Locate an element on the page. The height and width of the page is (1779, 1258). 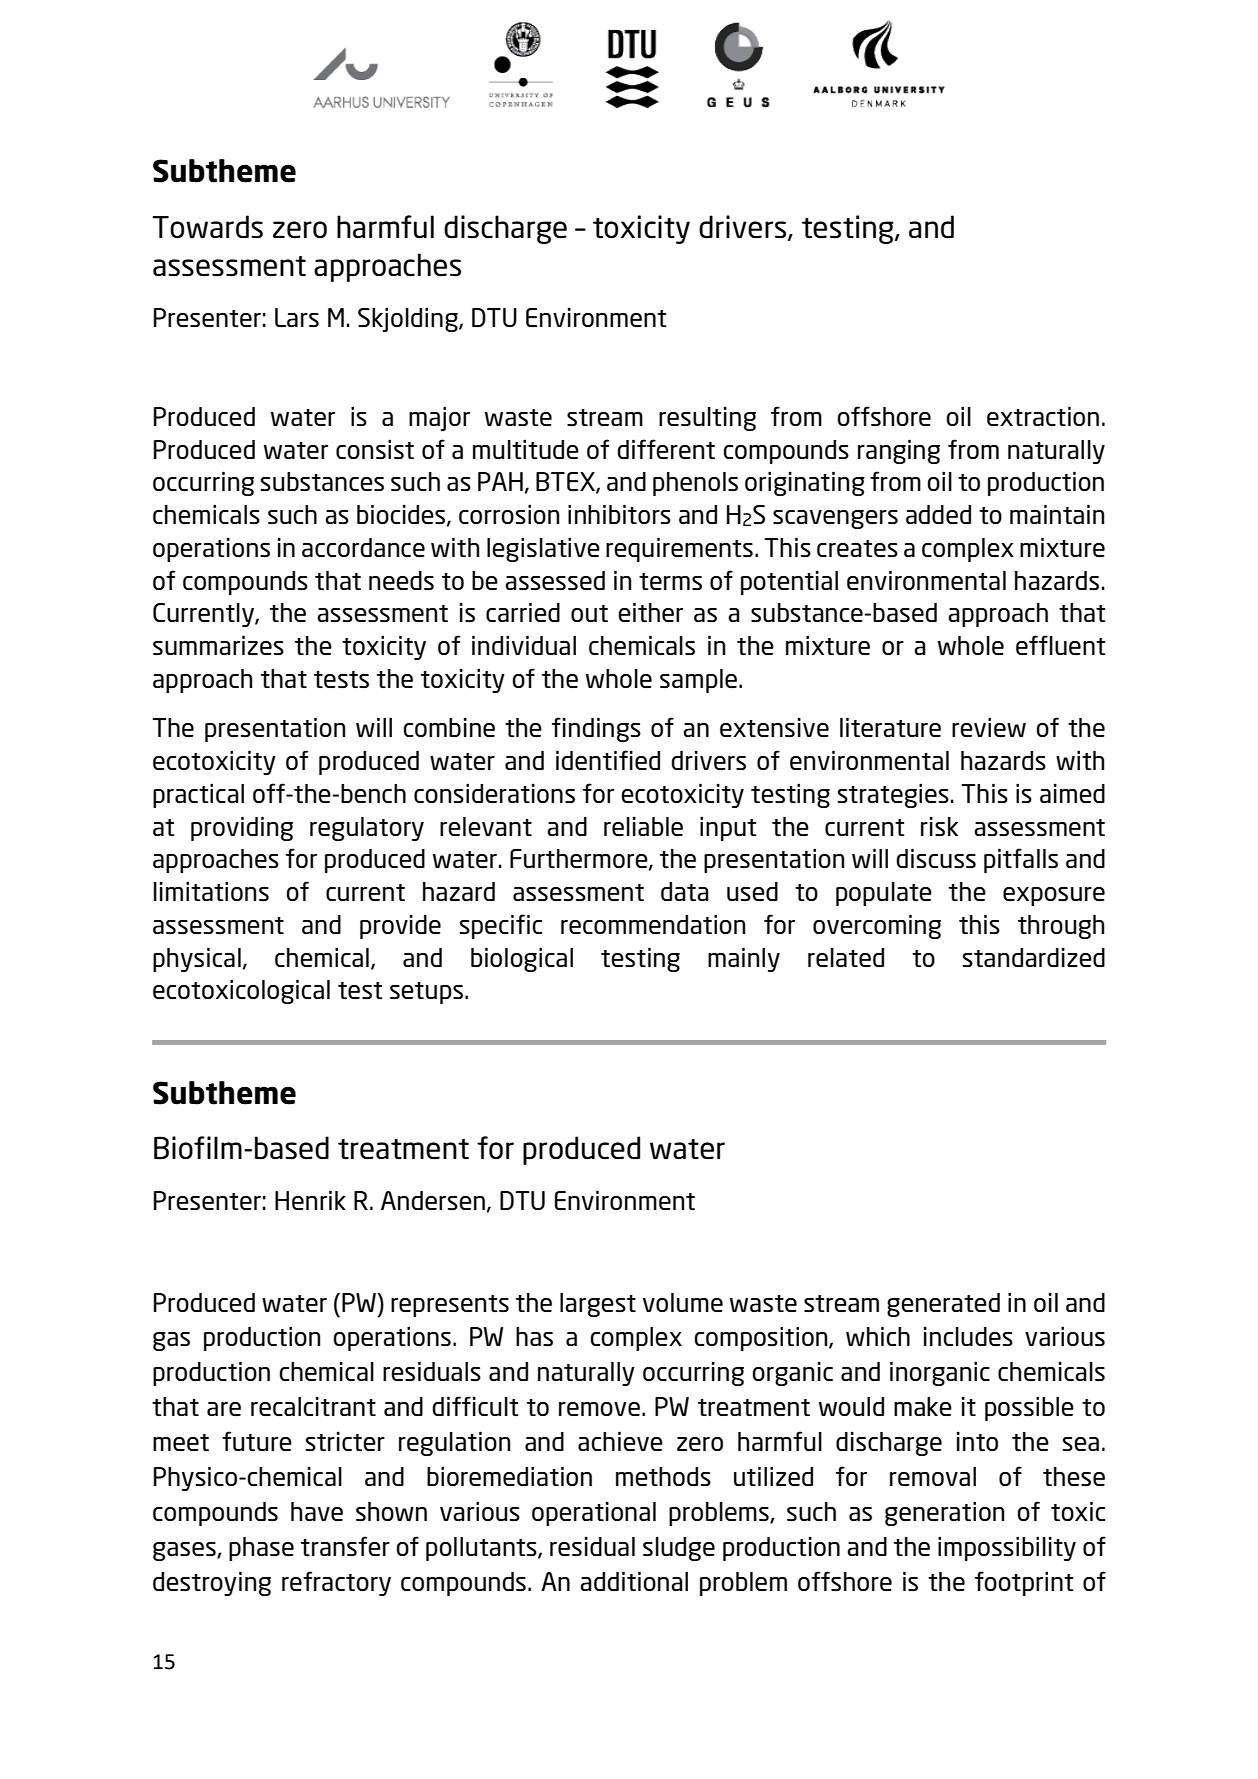
phase is located at coordinates (261, 1549).
